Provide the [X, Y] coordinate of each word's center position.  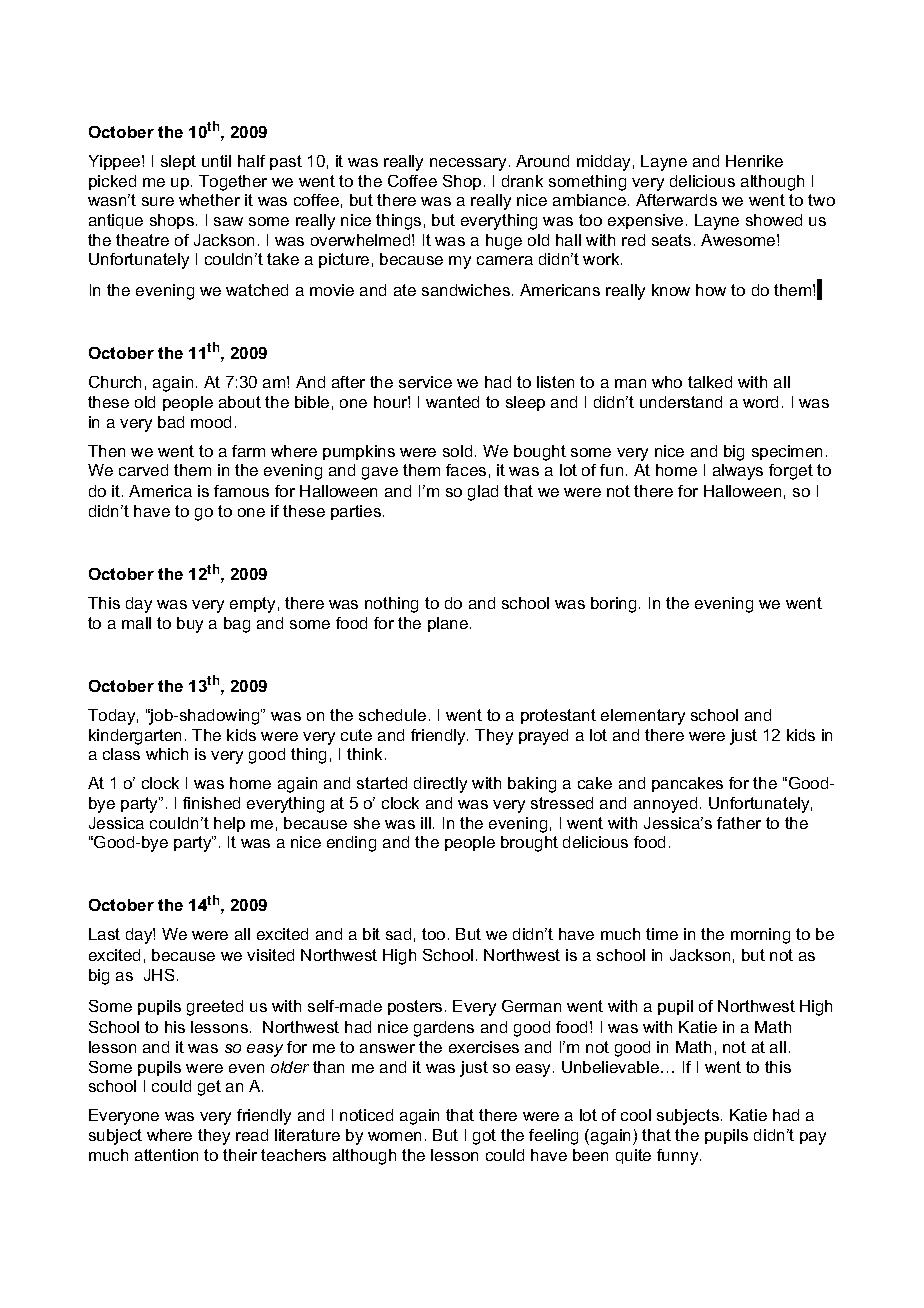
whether [209, 200]
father [739, 823]
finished [211, 803]
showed [774, 220]
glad [483, 493]
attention [166, 1155]
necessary [468, 164]
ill [426, 823]
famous [241, 491]
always [738, 472]
